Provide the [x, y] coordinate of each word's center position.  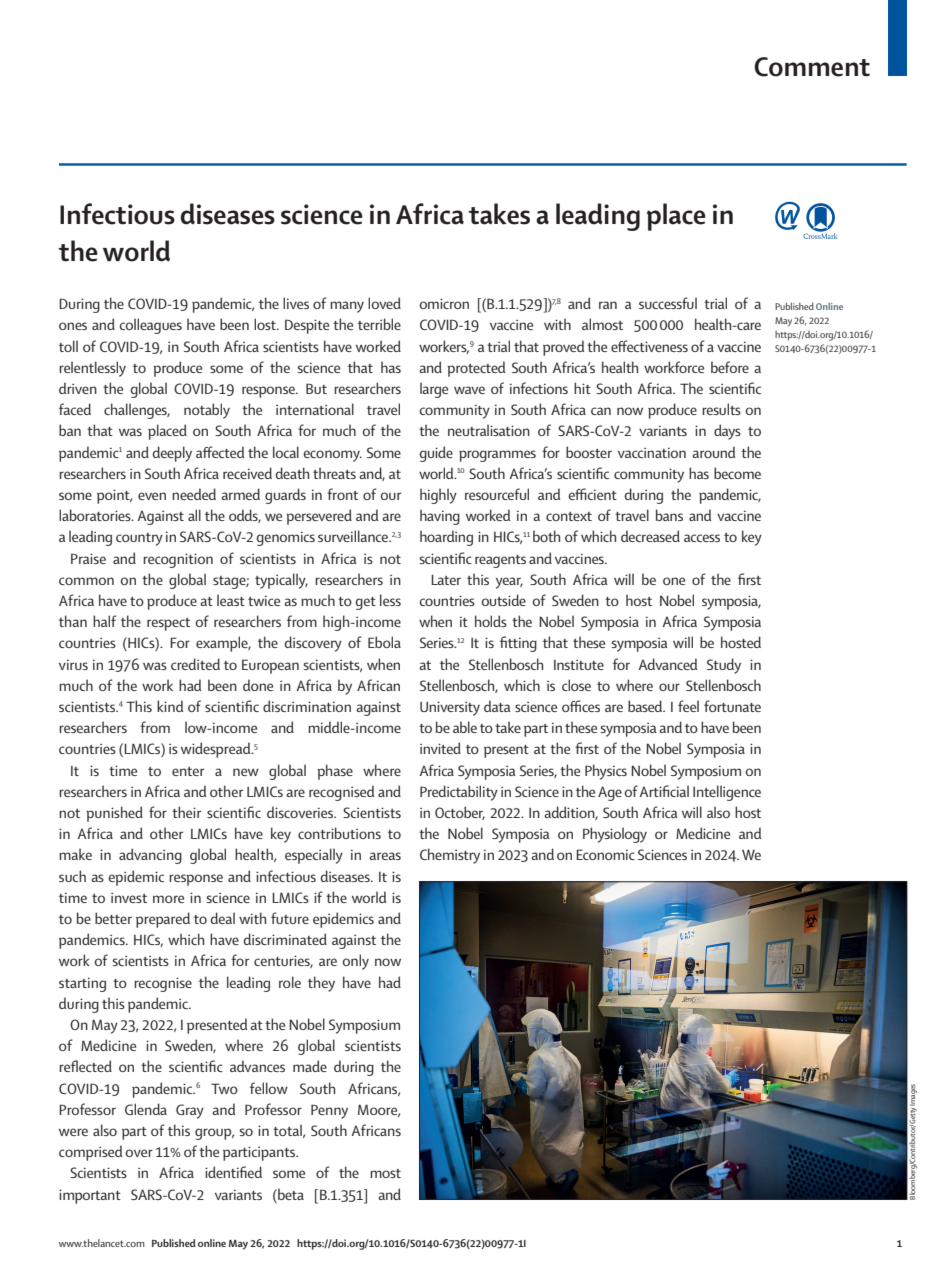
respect [168, 624]
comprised [90, 1153]
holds [491, 621]
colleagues [150, 326]
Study [724, 666]
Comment [812, 67]
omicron [444, 303]
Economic [605, 854]
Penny [329, 1111]
